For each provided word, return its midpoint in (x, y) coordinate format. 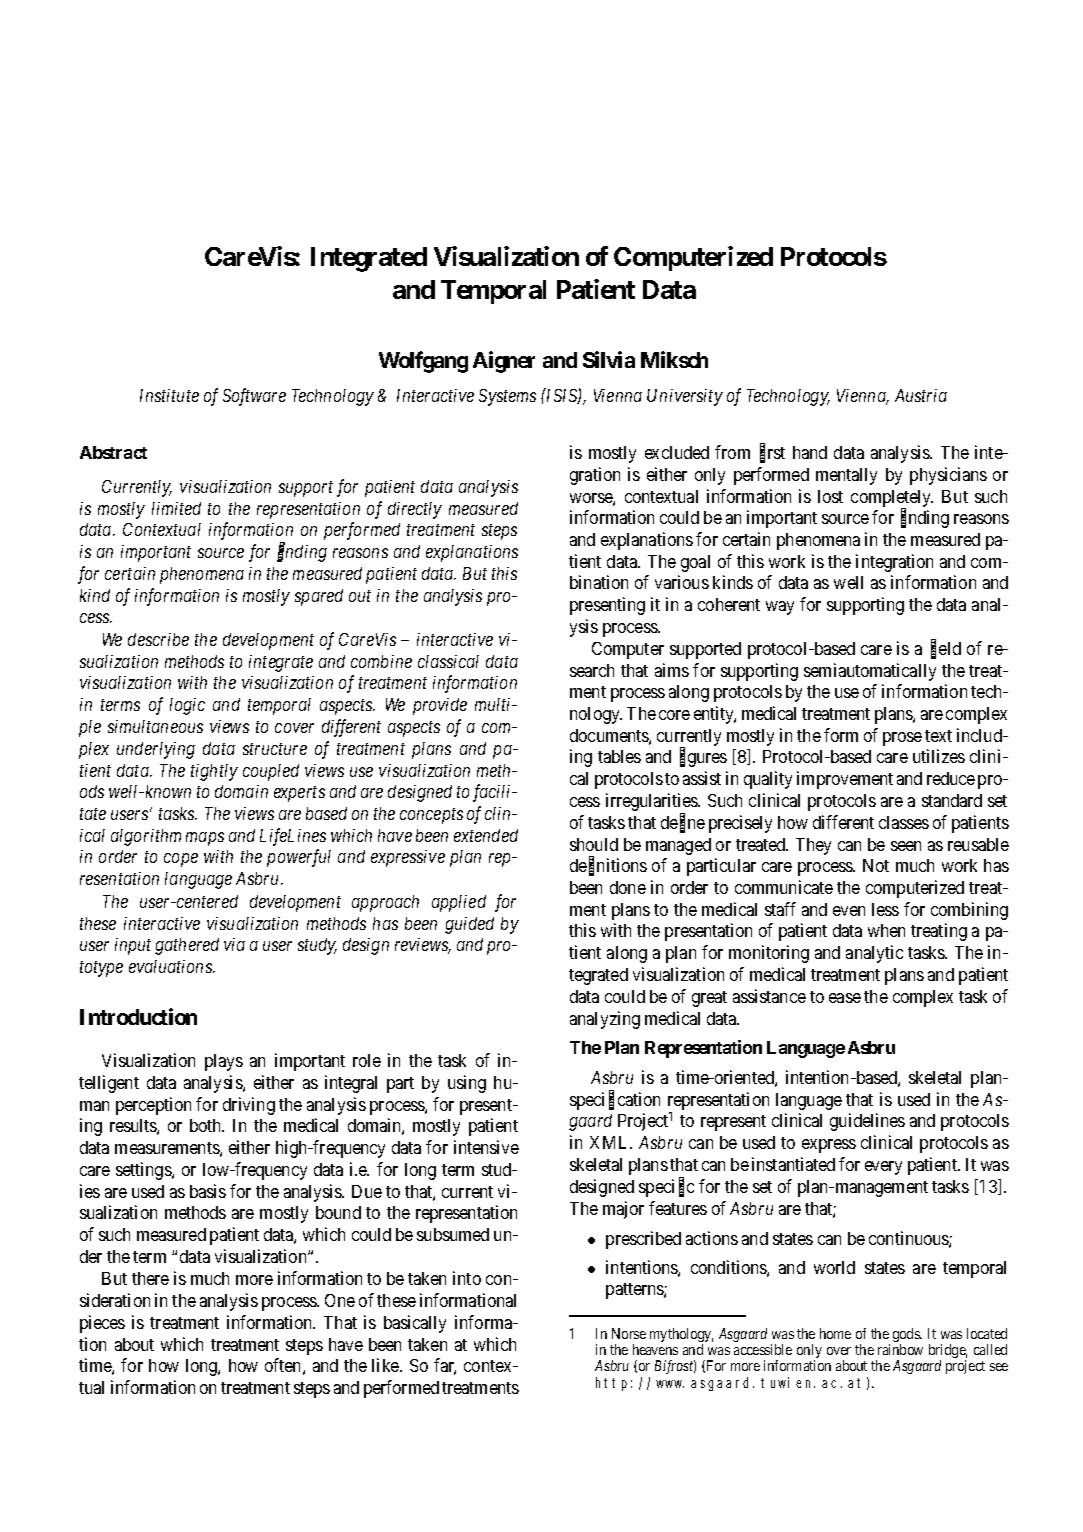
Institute (169, 395)
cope (181, 860)
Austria (921, 395)
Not (876, 865)
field (946, 649)
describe (158, 639)
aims (672, 670)
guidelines (867, 1122)
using (467, 1084)
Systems (507, 397)
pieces (102, 1324)
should (594, 844)
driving (249, 1106)
